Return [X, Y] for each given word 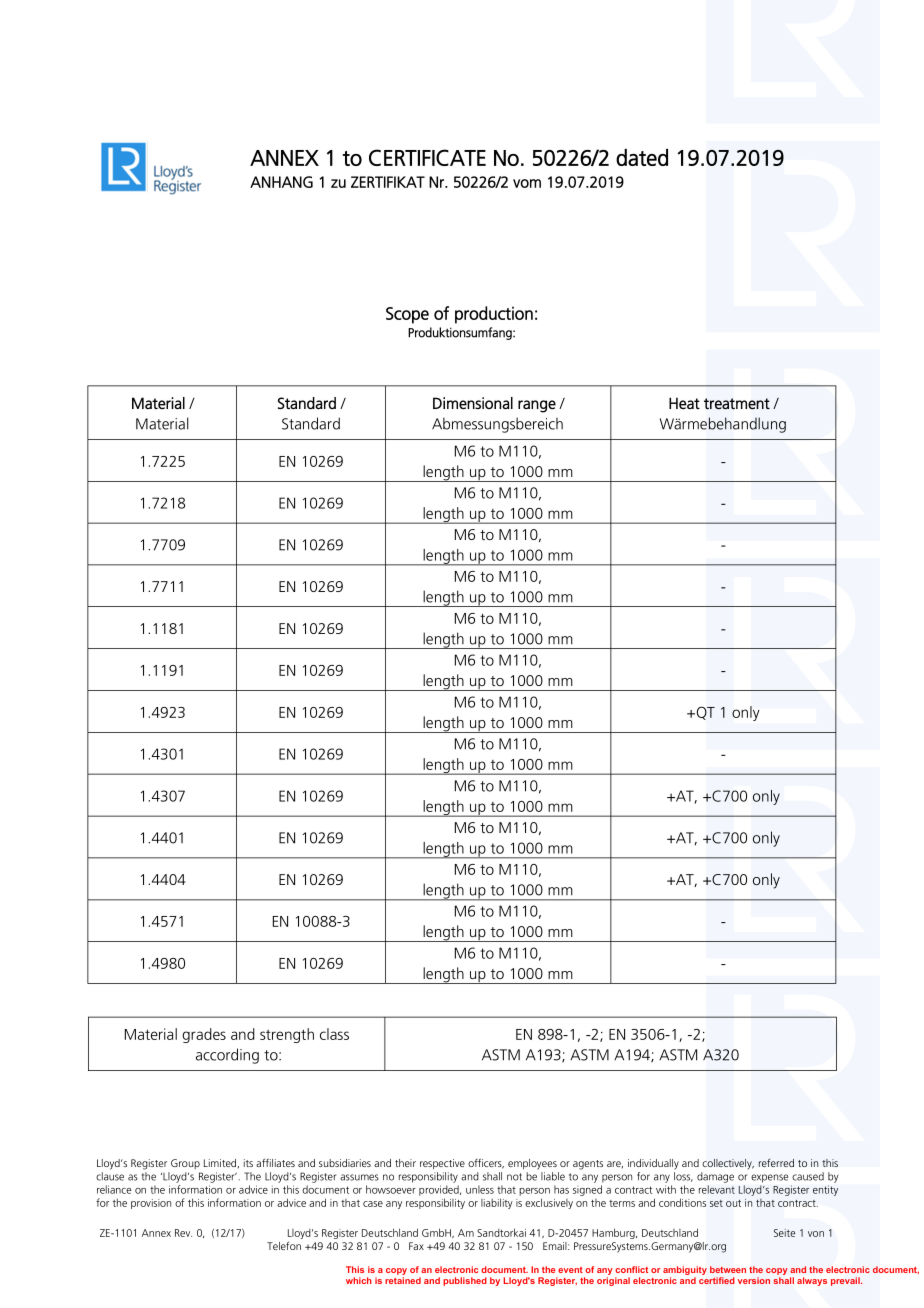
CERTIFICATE [427, 157]
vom [527, 183]
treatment [737, 403]
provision [151, 1204]
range [537, 406]
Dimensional [473, 403]
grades [204, 1035]
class [334, 1034]
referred [776, 1162]
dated [642, 157]
